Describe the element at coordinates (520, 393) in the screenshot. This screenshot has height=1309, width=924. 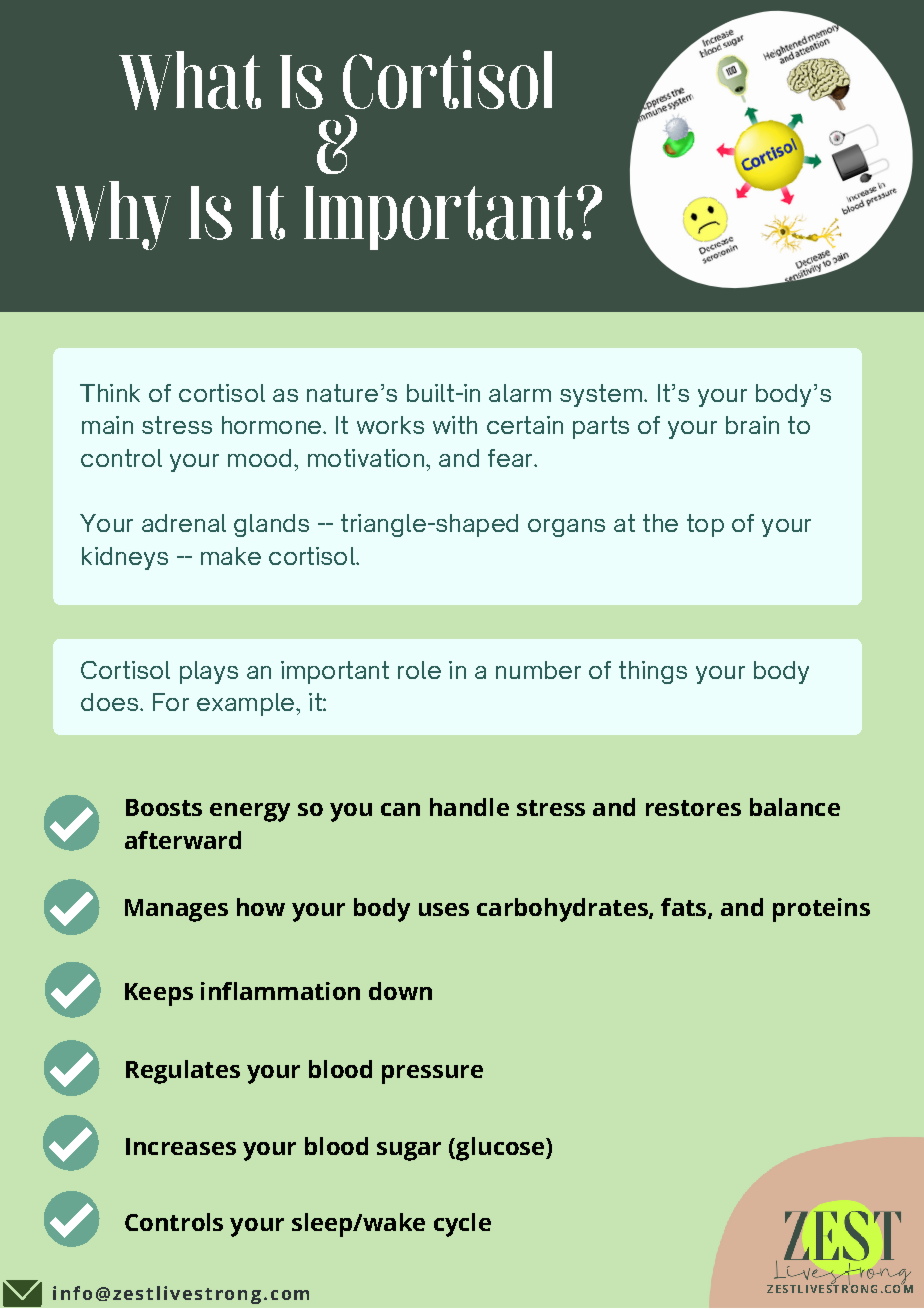
I see `alarm` at that location.
